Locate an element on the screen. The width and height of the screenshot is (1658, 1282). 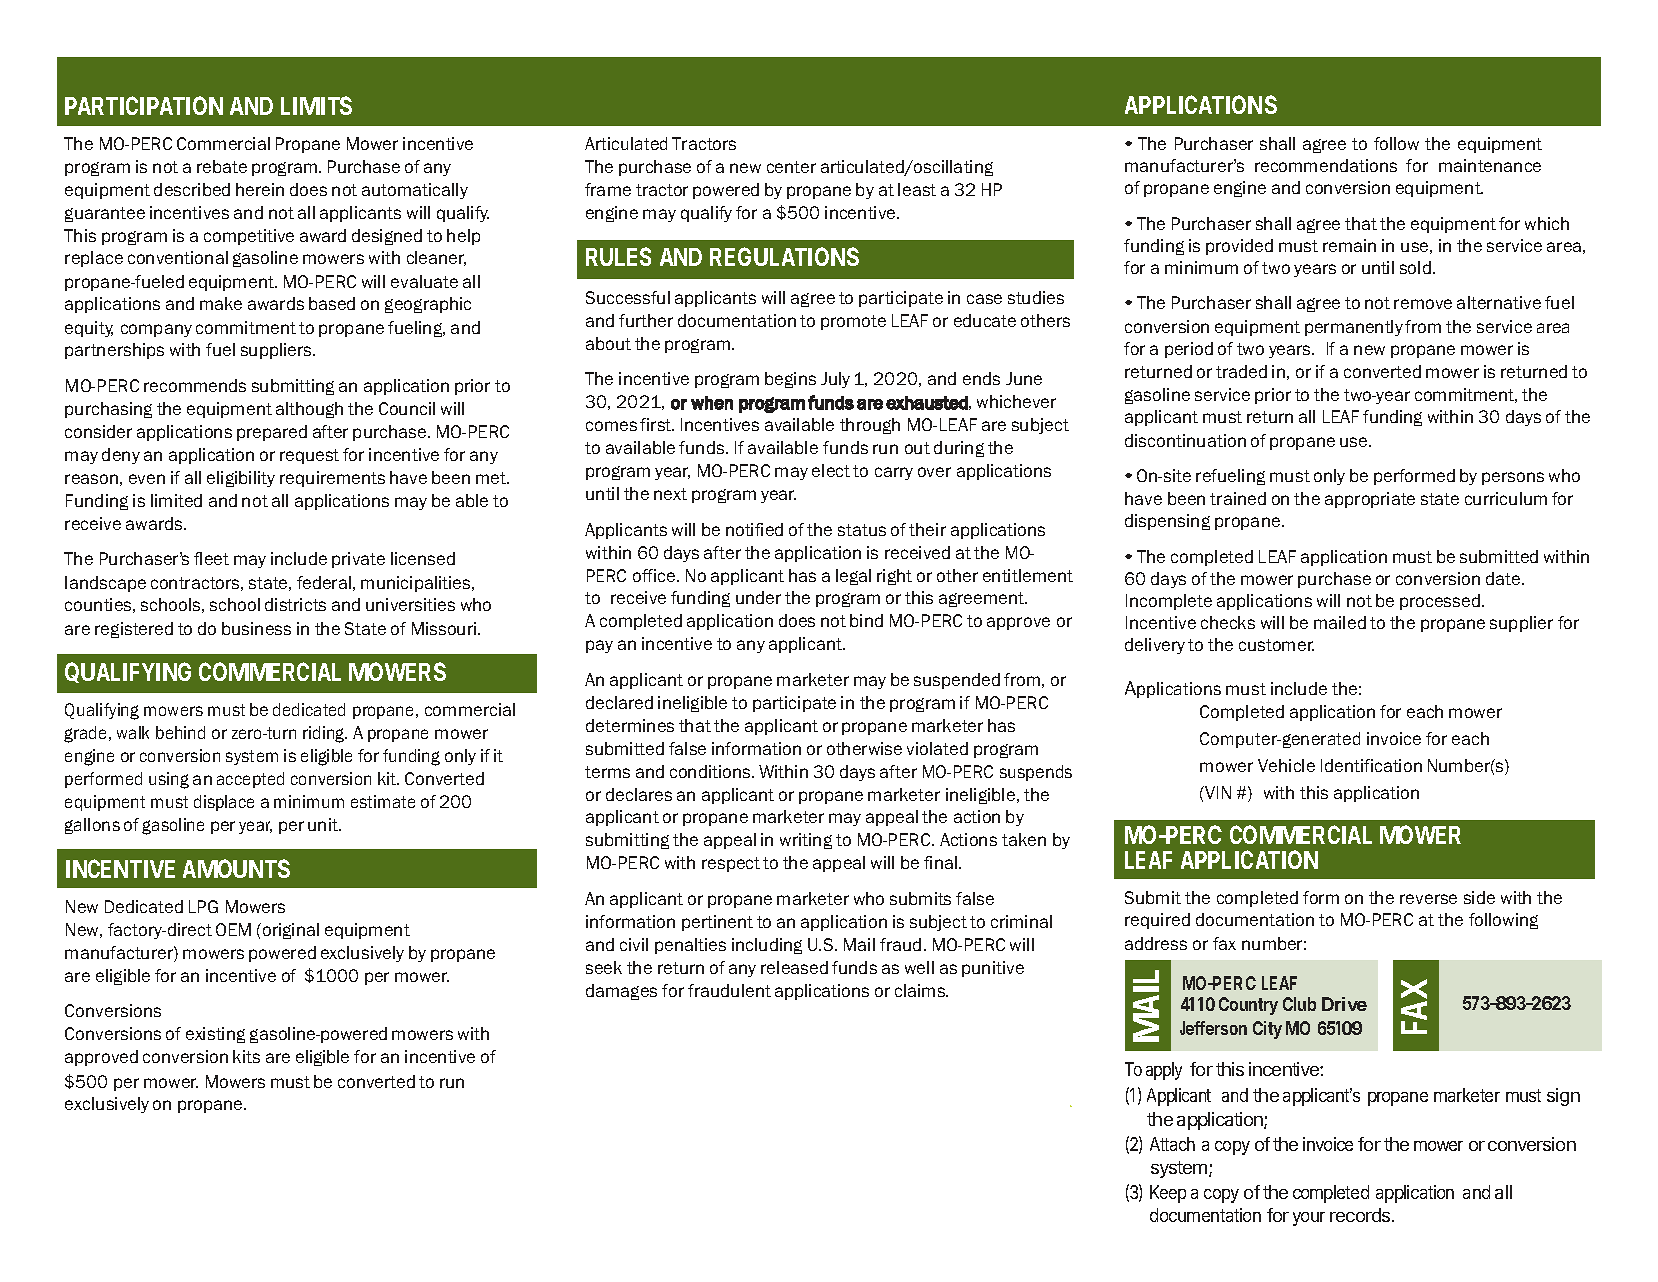
recommendations is located at coordinates (1326, 165).
